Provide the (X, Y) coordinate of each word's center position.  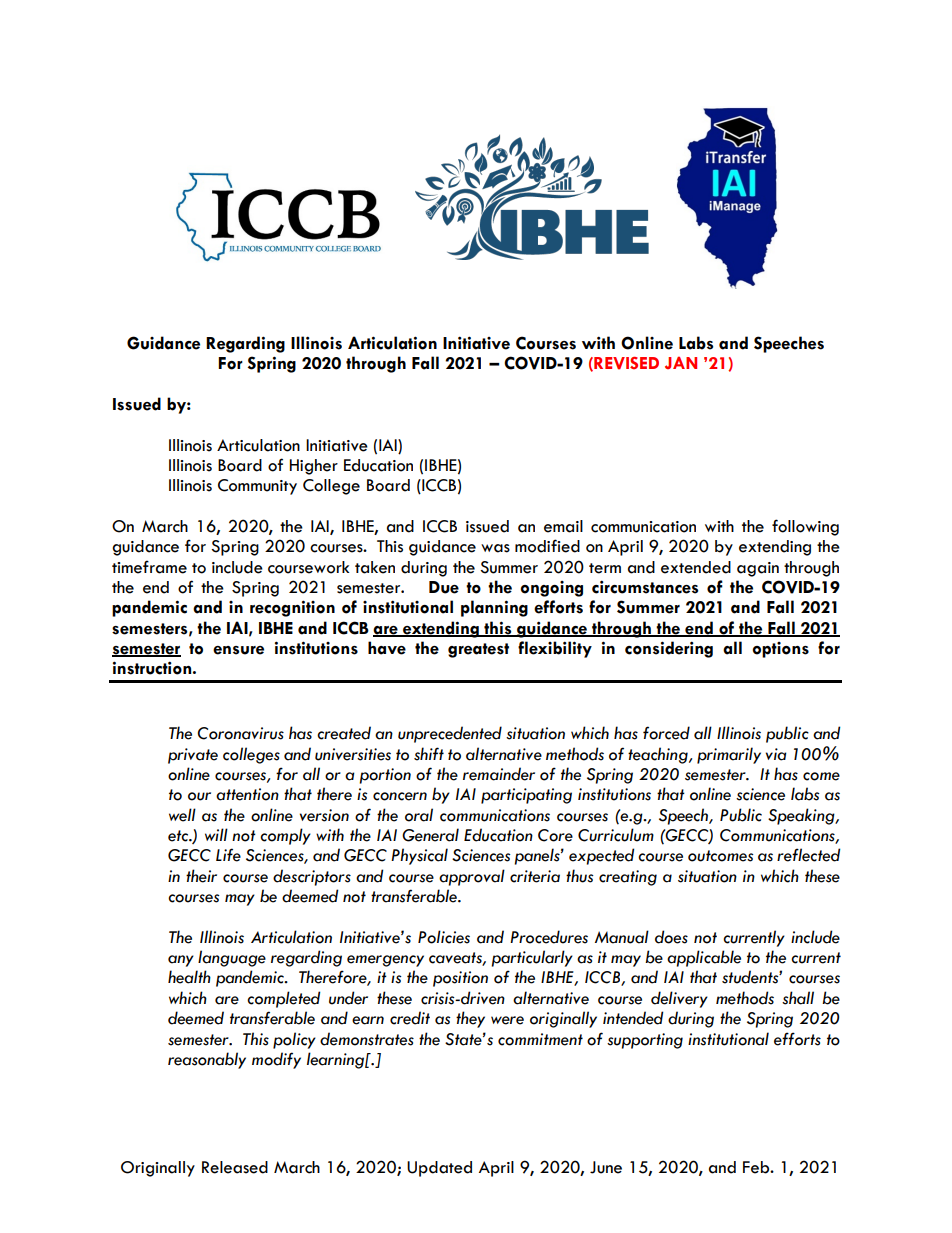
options (781, 650)
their (201, 876)
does (671, 937)
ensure (238, 650)
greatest (478, 650)
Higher (314, 467)
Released (235, 1167)
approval (472, 877)
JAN (681, 362)
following (805, 527)
